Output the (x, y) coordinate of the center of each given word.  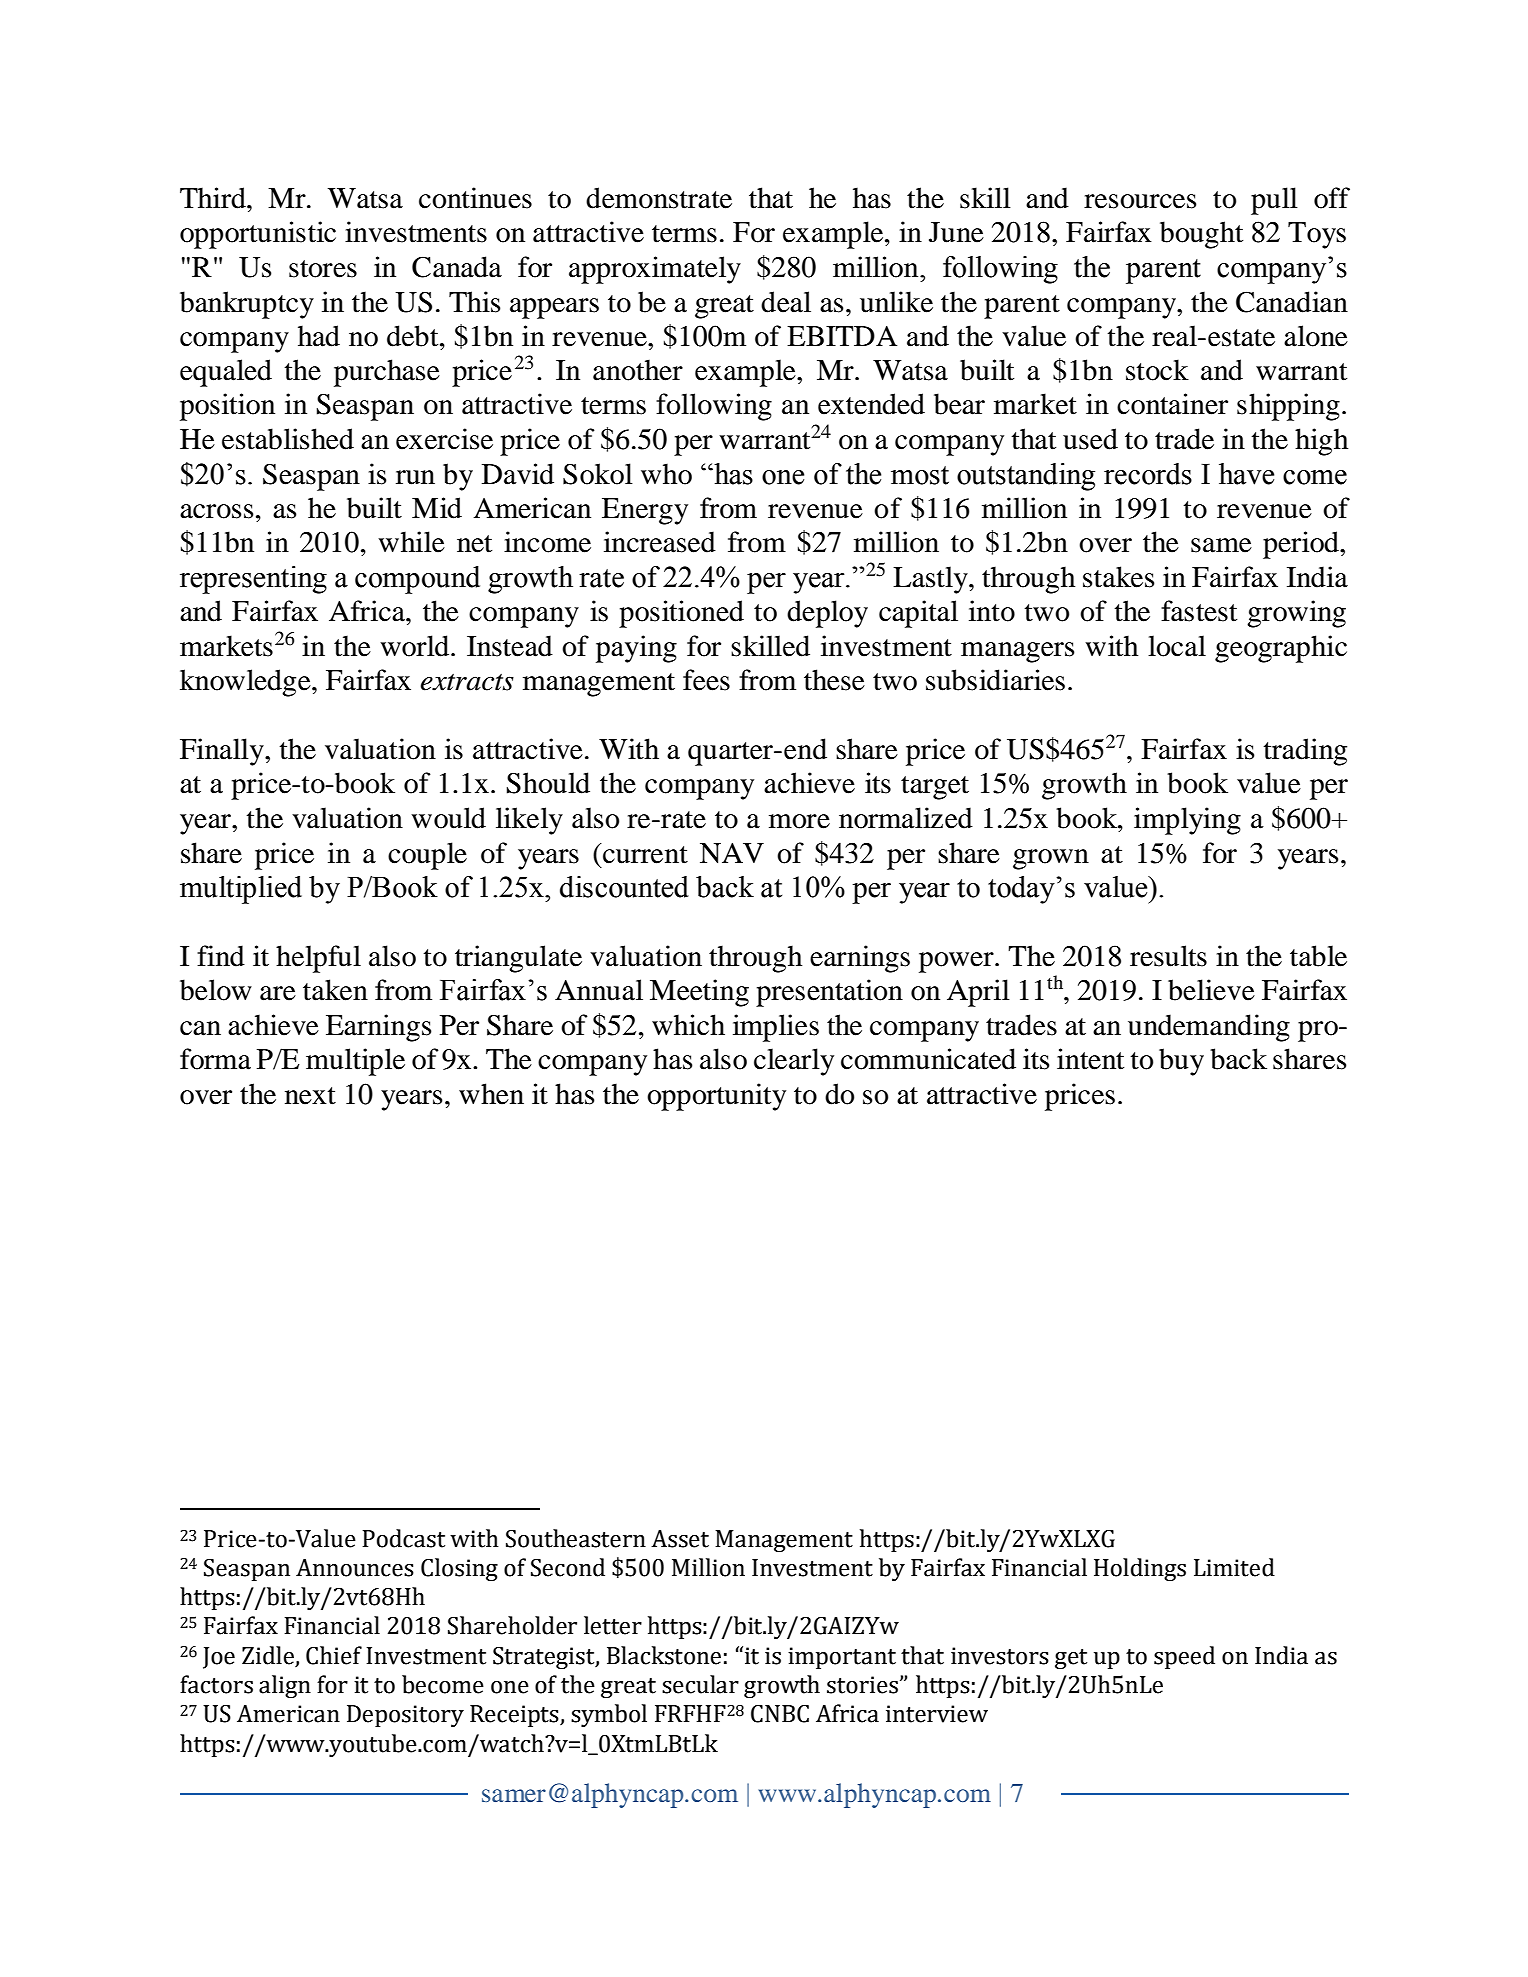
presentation (829, 993)
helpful (318, 959)
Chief (334, 1655)
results (1168, 956)
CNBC (780, 1714)
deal (786, 302)
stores (323, 269)
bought (1201, 235)
